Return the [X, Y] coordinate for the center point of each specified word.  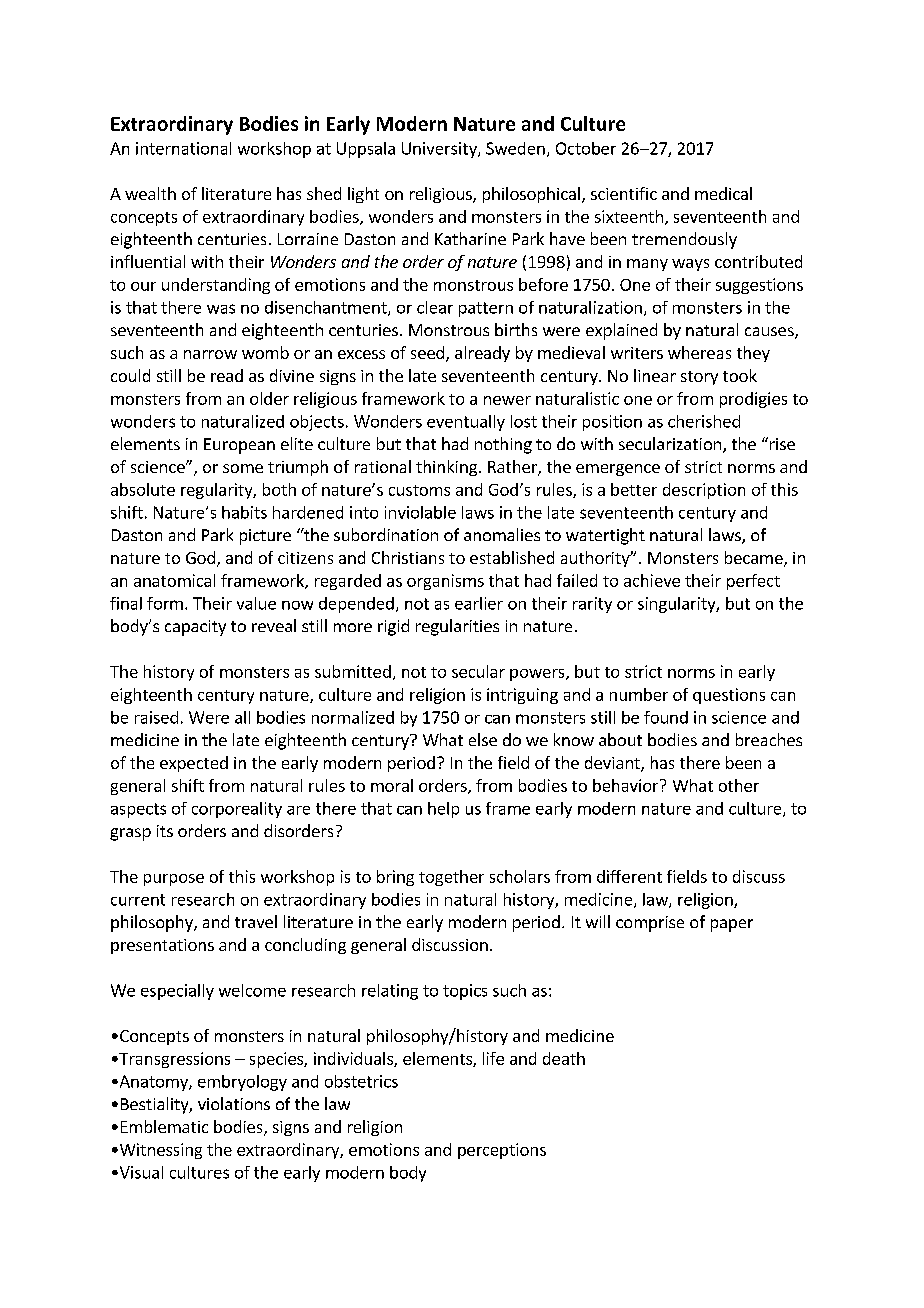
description [704, 491]
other [739, 785]
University [440, 150]
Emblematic [164, 1126]
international [183, 148]
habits [244, 512]
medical [723, 193]
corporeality [237, 810]
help [443, 810]
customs [419, 490]
